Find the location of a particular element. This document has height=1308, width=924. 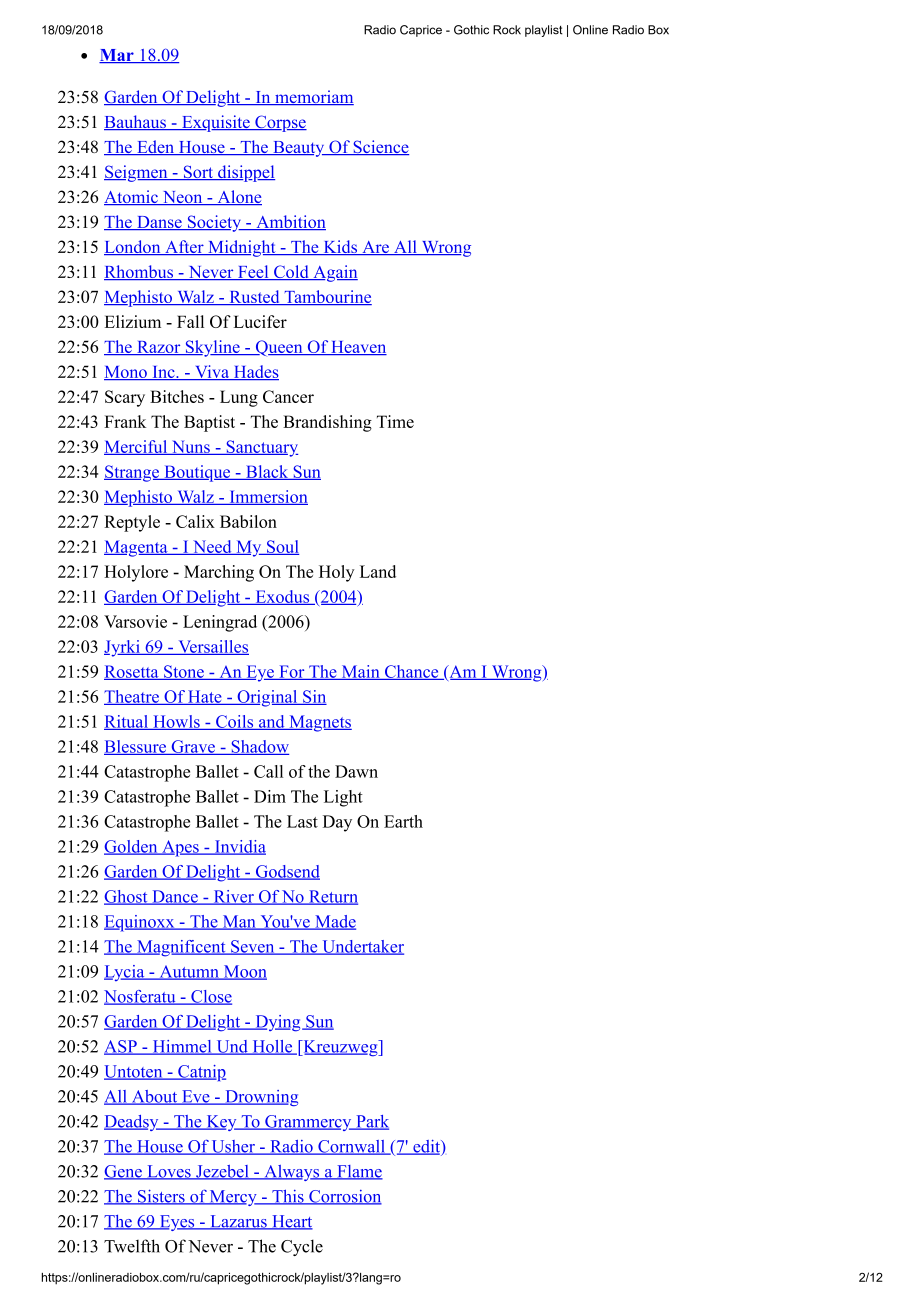

Seven is located at coordinates (253, 947).
